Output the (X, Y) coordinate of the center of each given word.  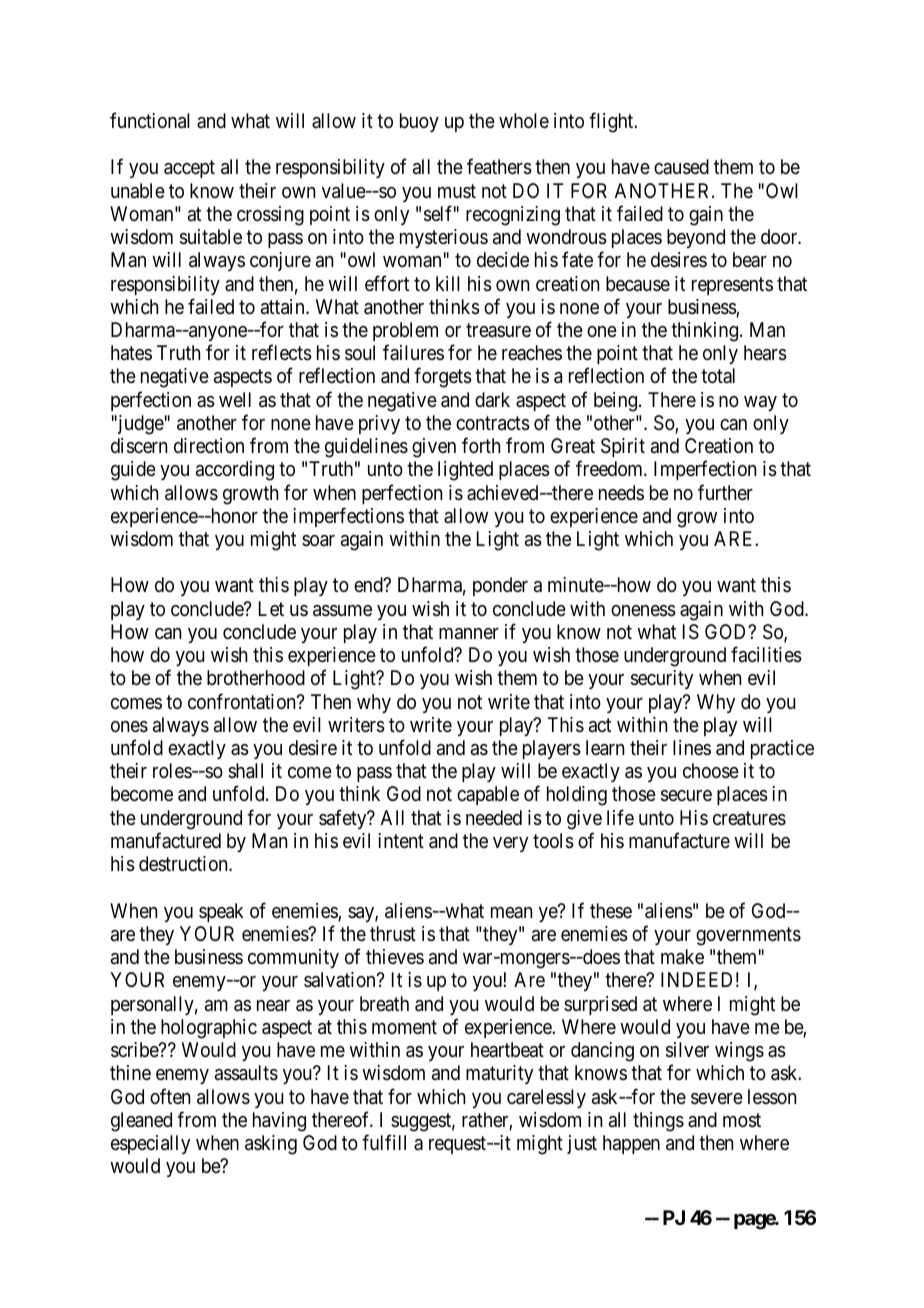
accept (189, 169)
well (235, 400)
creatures (749, 818)
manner (469, 634)
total (718, 375)
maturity (499, 1074)
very (510, 844)
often (170, 1096)
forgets (443, 378)
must (457, 191)
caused (681, 167)
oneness (643, 611)
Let (271, 608)
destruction (184, 863)
